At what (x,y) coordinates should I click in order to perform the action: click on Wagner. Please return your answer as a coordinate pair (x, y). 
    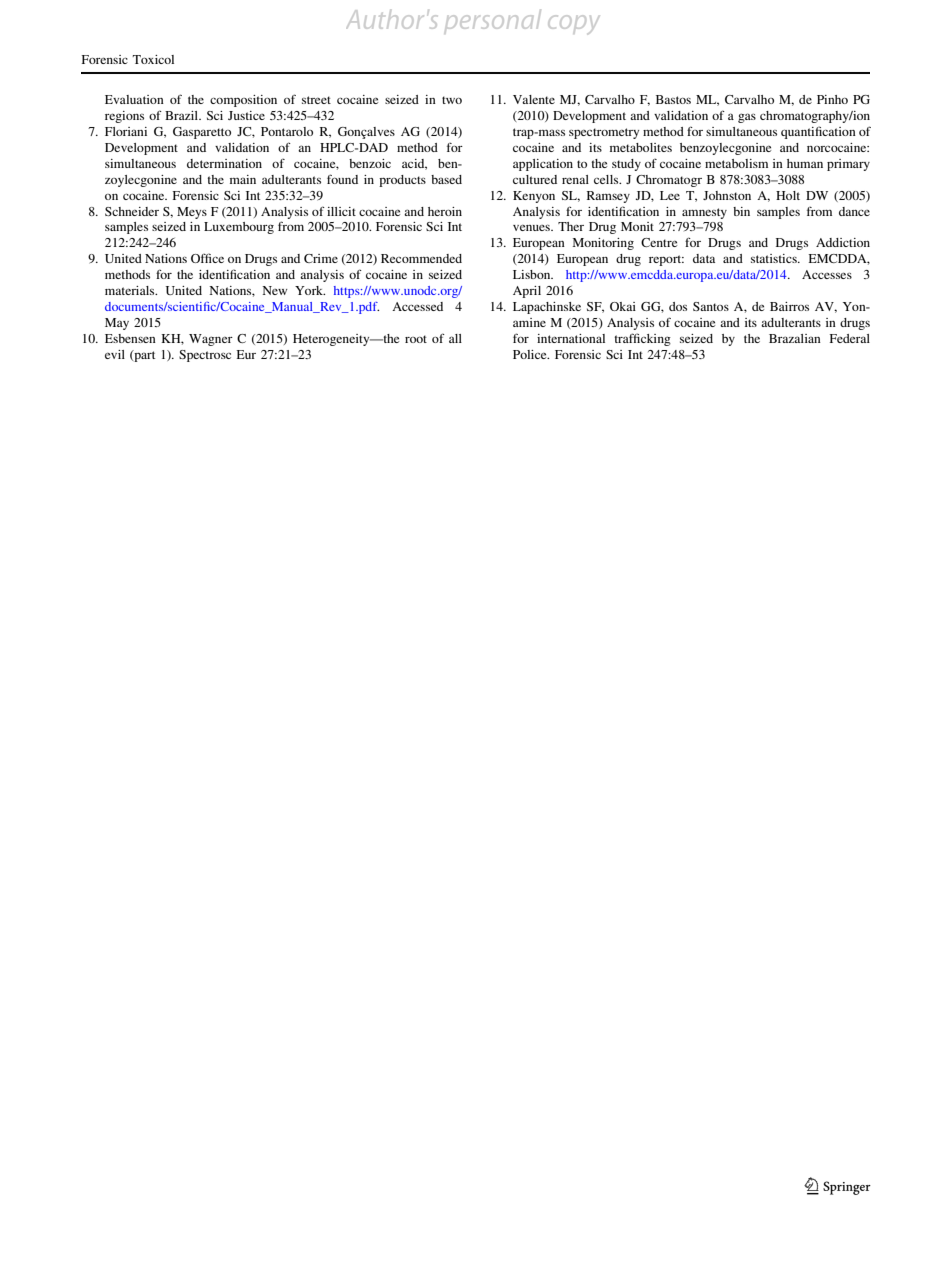
    Looking at the image, I should click on (211, 340).
